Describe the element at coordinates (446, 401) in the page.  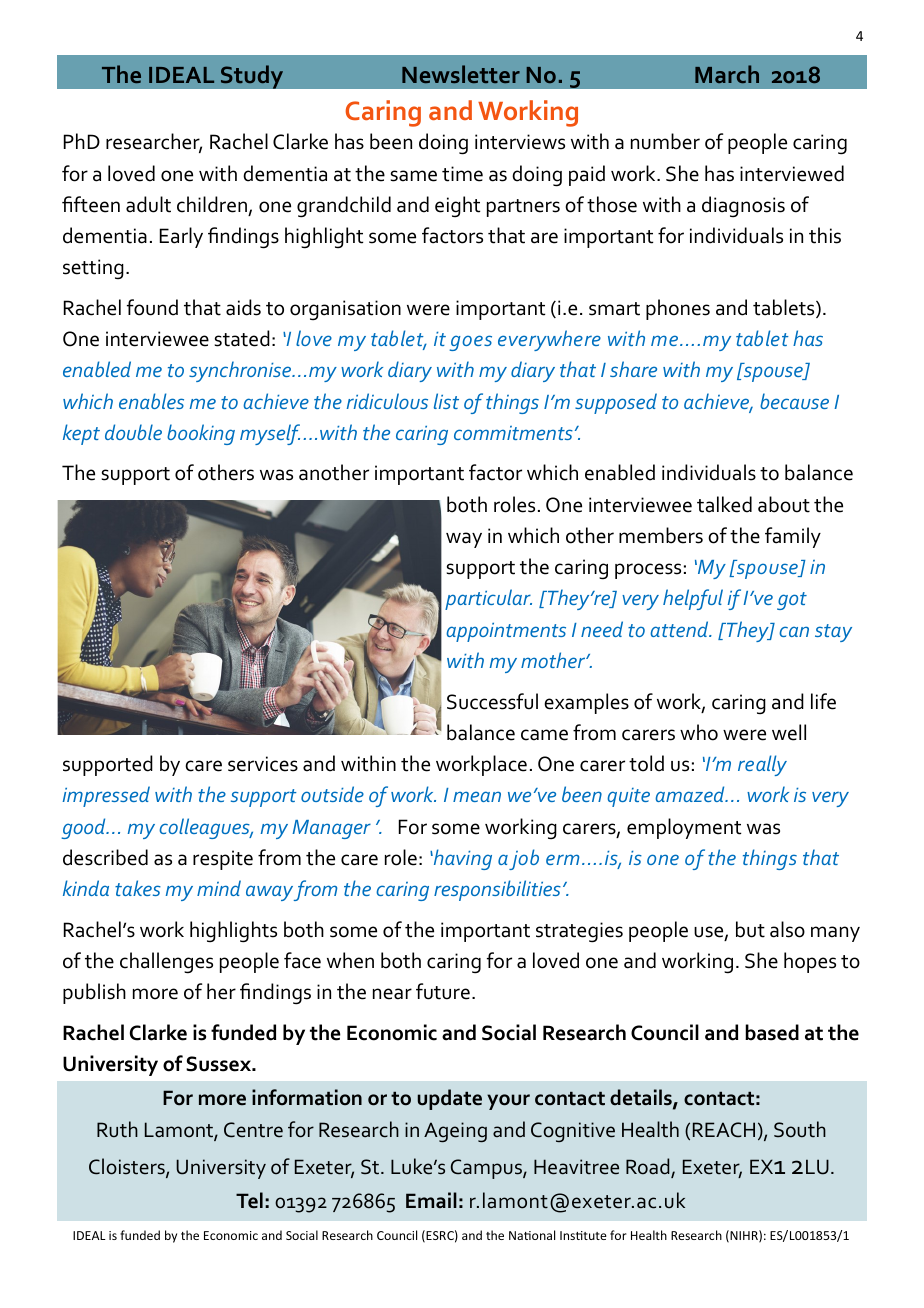
I see `list` at that location.
